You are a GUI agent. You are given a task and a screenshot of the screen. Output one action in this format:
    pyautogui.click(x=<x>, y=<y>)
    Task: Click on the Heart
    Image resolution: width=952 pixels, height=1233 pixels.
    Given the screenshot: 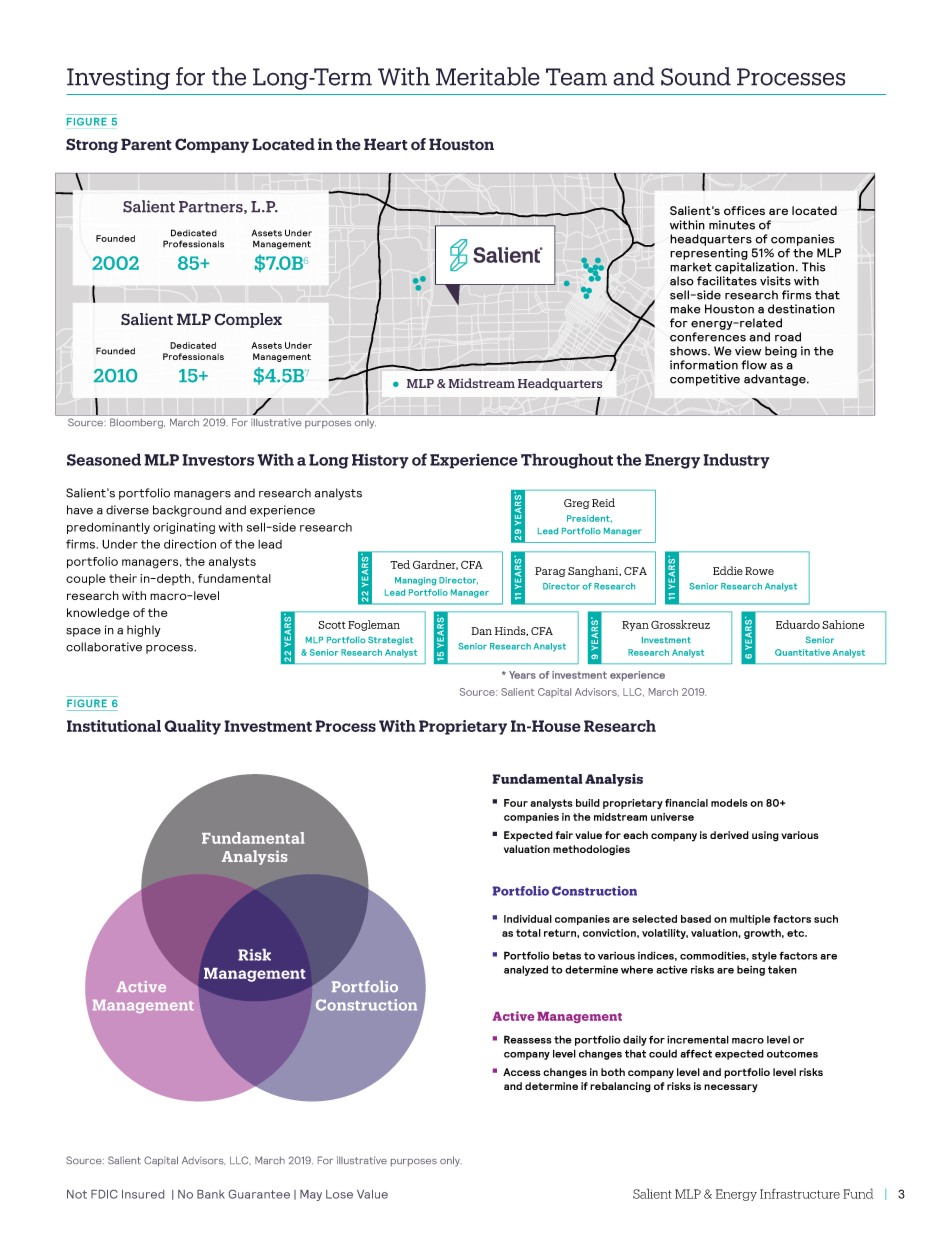 What is the action you would take?
    pyautogui.click(x=386, y=144)
